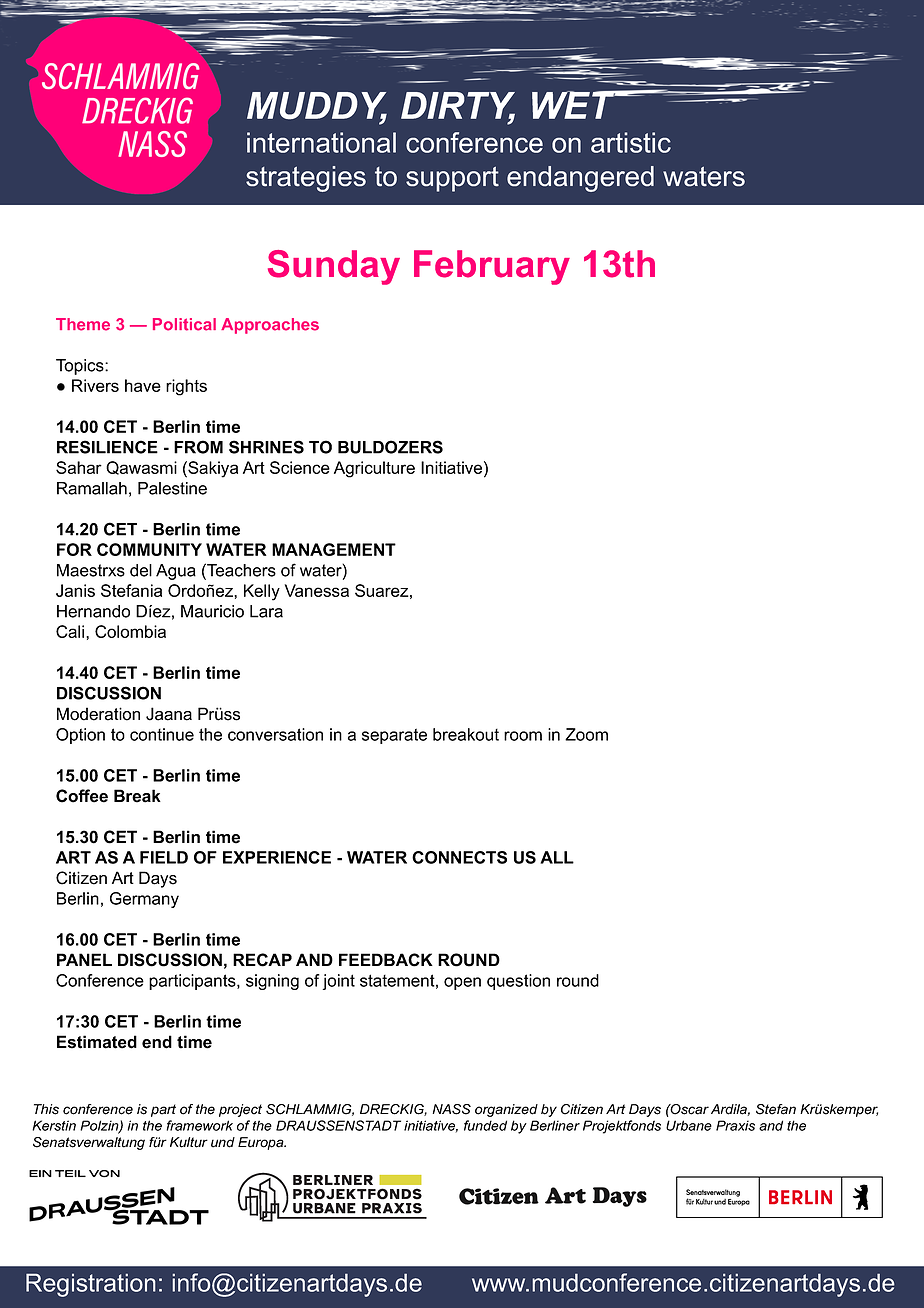  I want to click on funded, so click(485, 1125).
